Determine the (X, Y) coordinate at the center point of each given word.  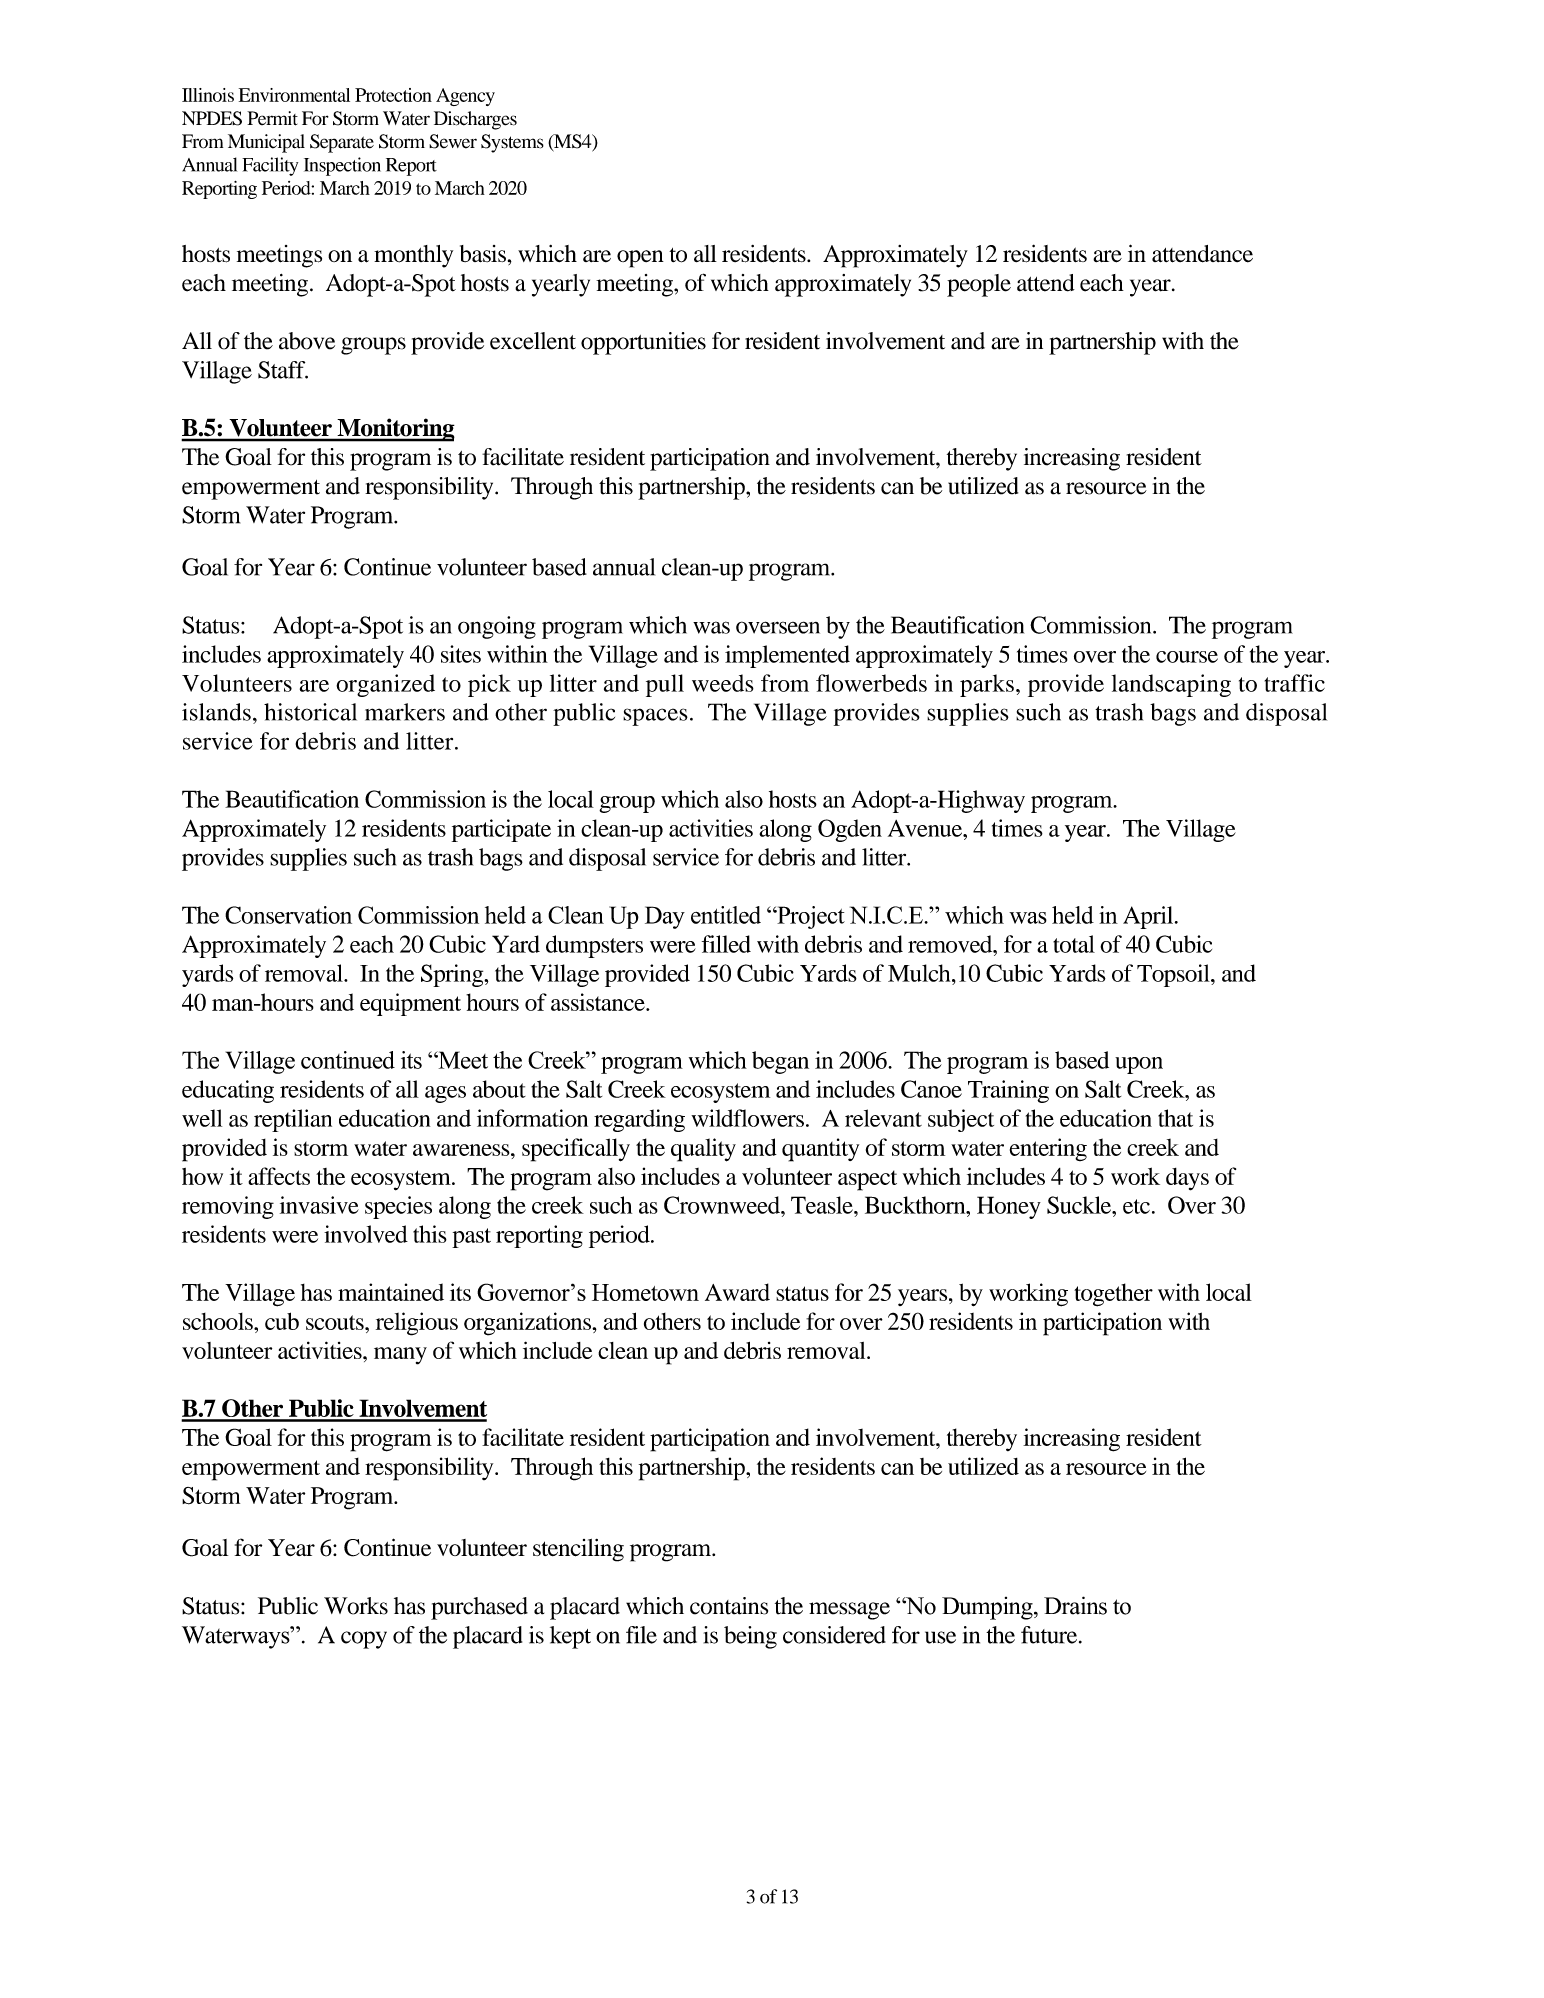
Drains (1075, 1605)
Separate (342, 143)
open (640, 259)
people (979, 285)
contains (729, 1606)
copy (364, 1640)
